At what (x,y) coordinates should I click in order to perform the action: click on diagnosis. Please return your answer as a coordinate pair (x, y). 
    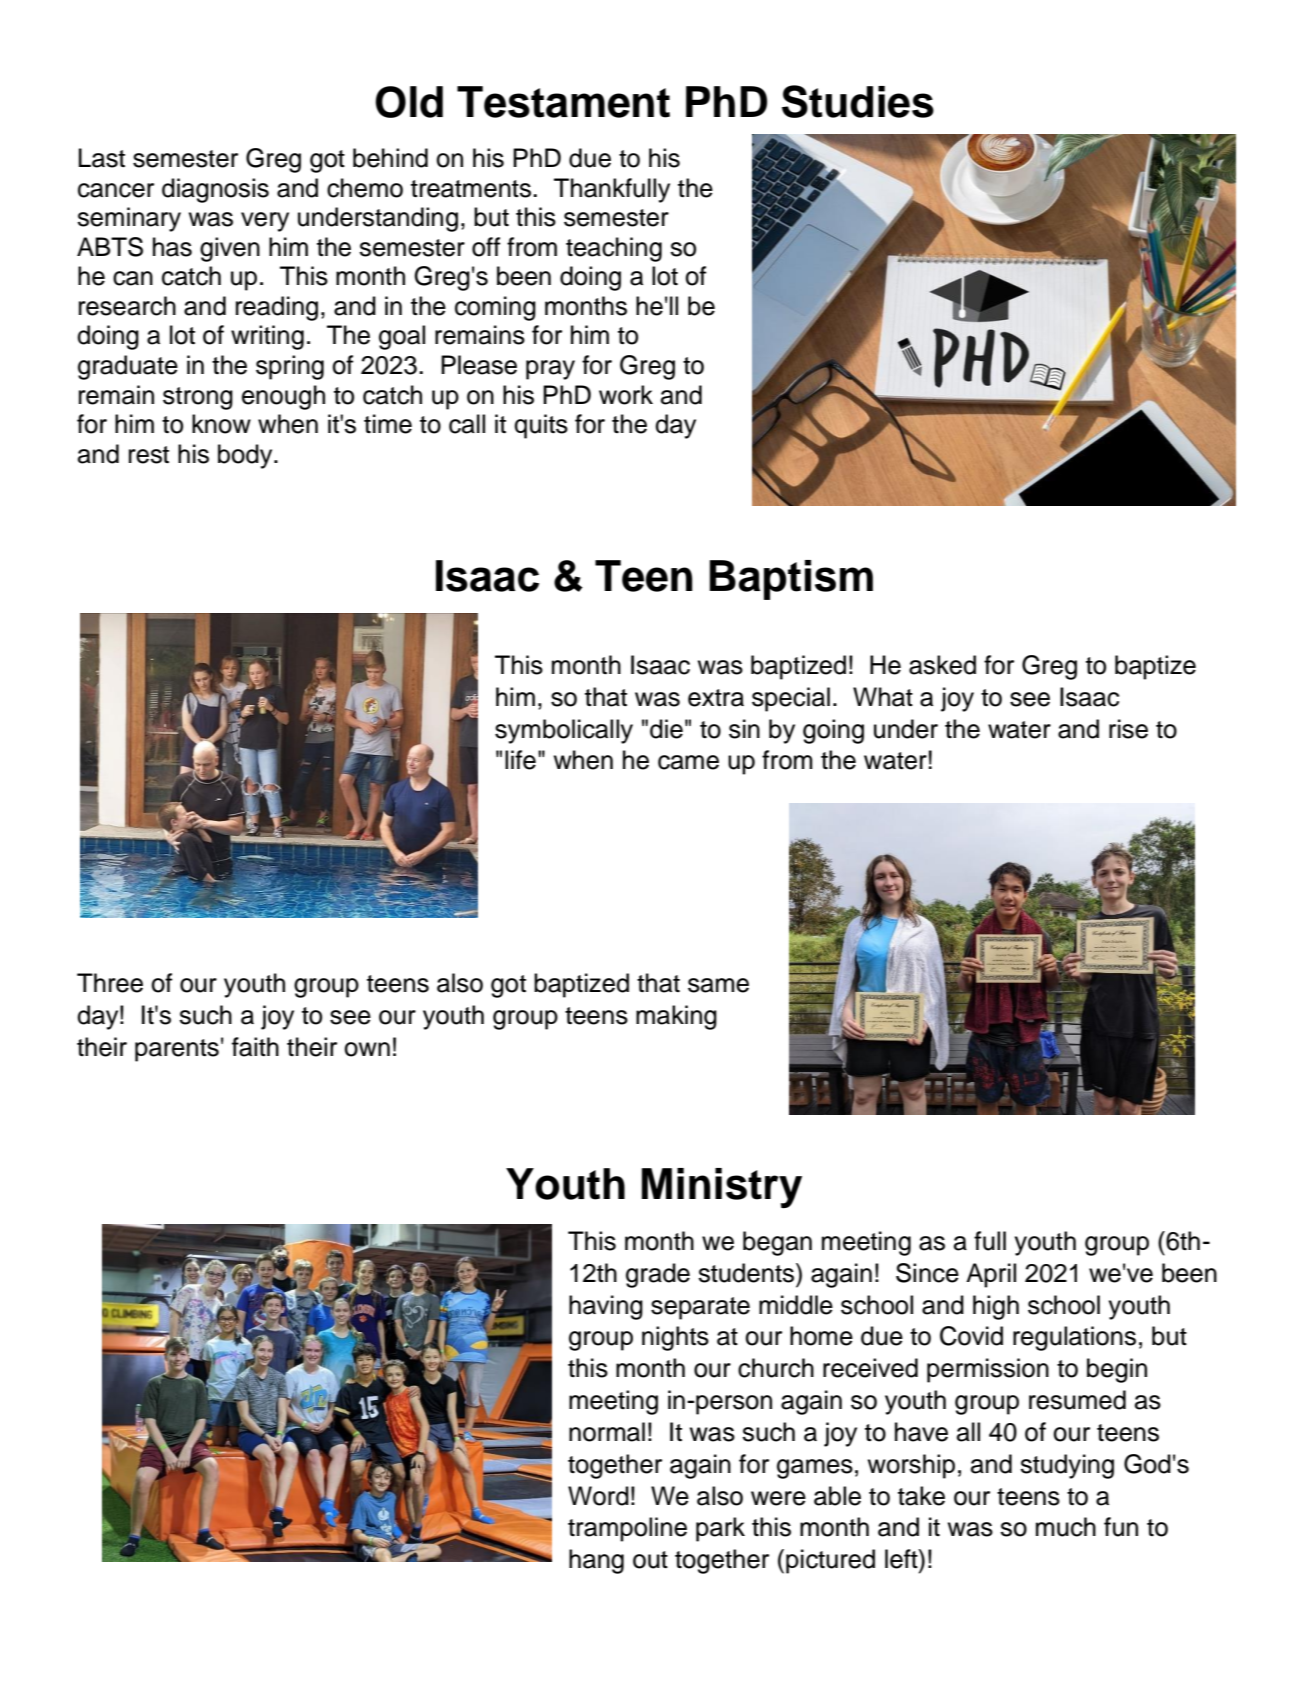
    Looking at the image, I should click on (215, 190).
